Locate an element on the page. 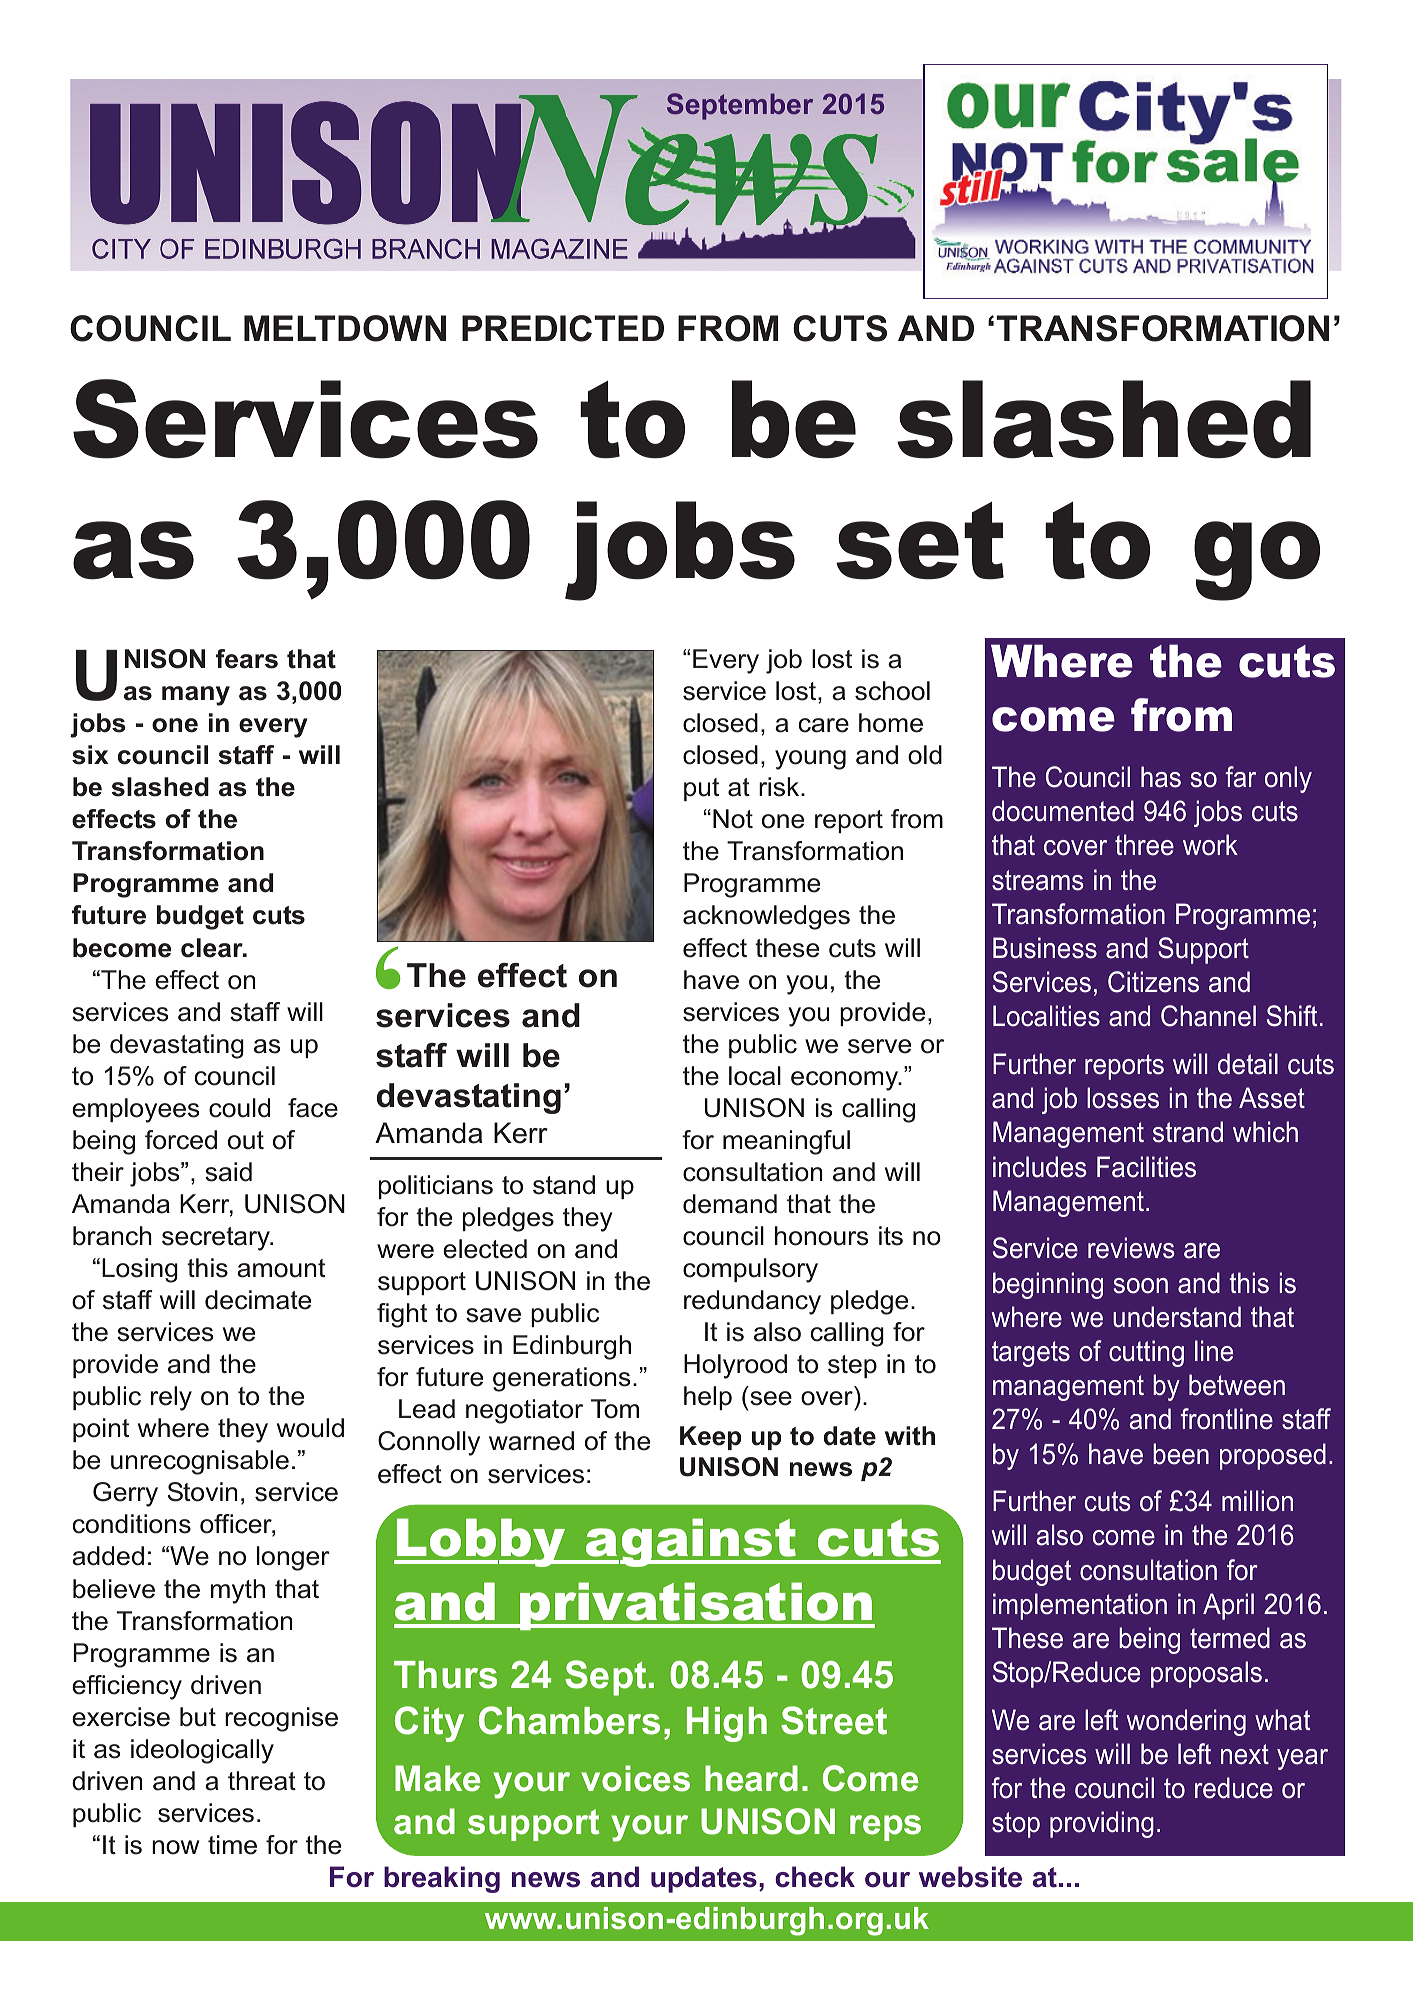  time is located at coordinates (232, 1845).
